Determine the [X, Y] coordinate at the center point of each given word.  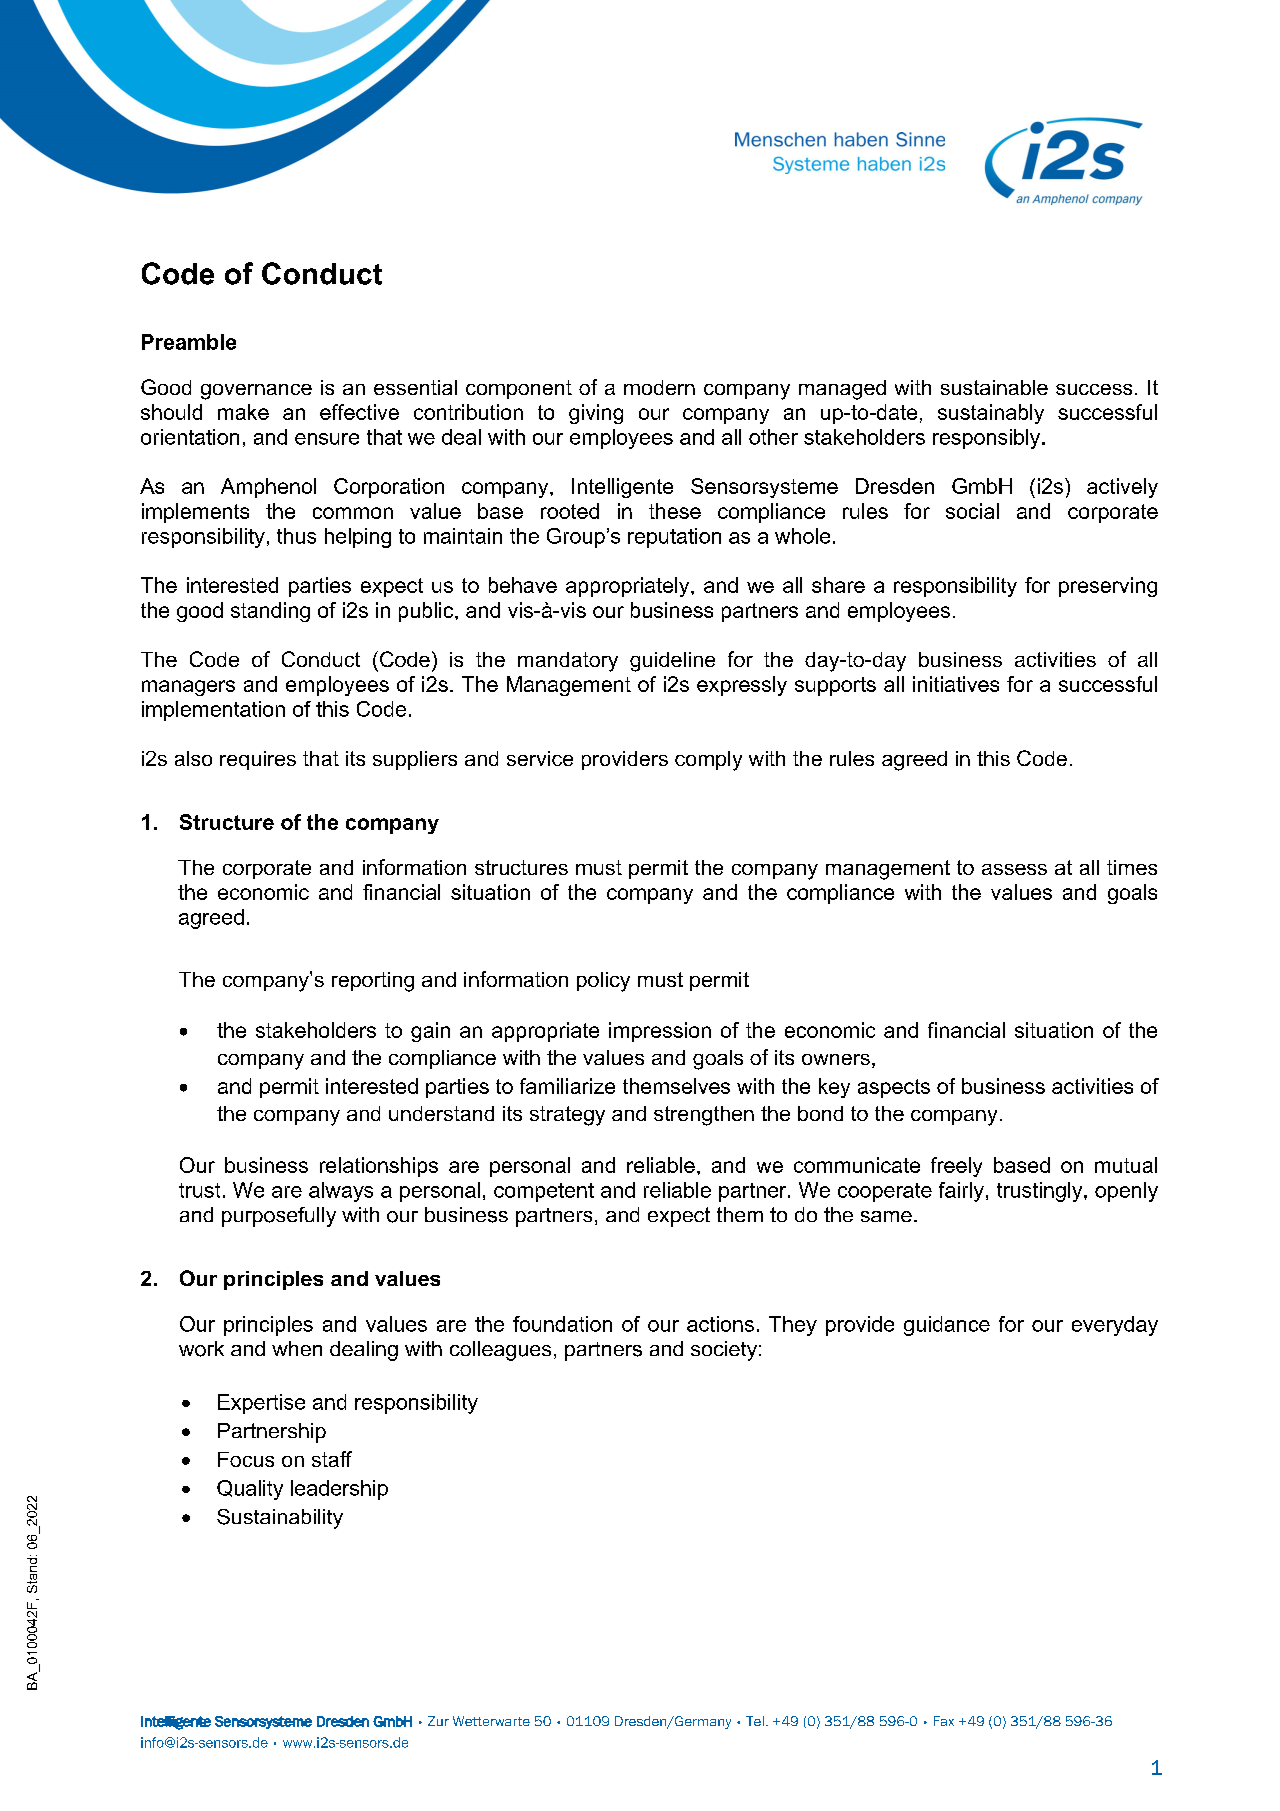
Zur [438, 1721]
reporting [373, 982]
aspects [894, 1088]
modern [659, 387]
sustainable [994, 387]
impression [660, 1032]
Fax [944, 1721]
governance [256, 392]
